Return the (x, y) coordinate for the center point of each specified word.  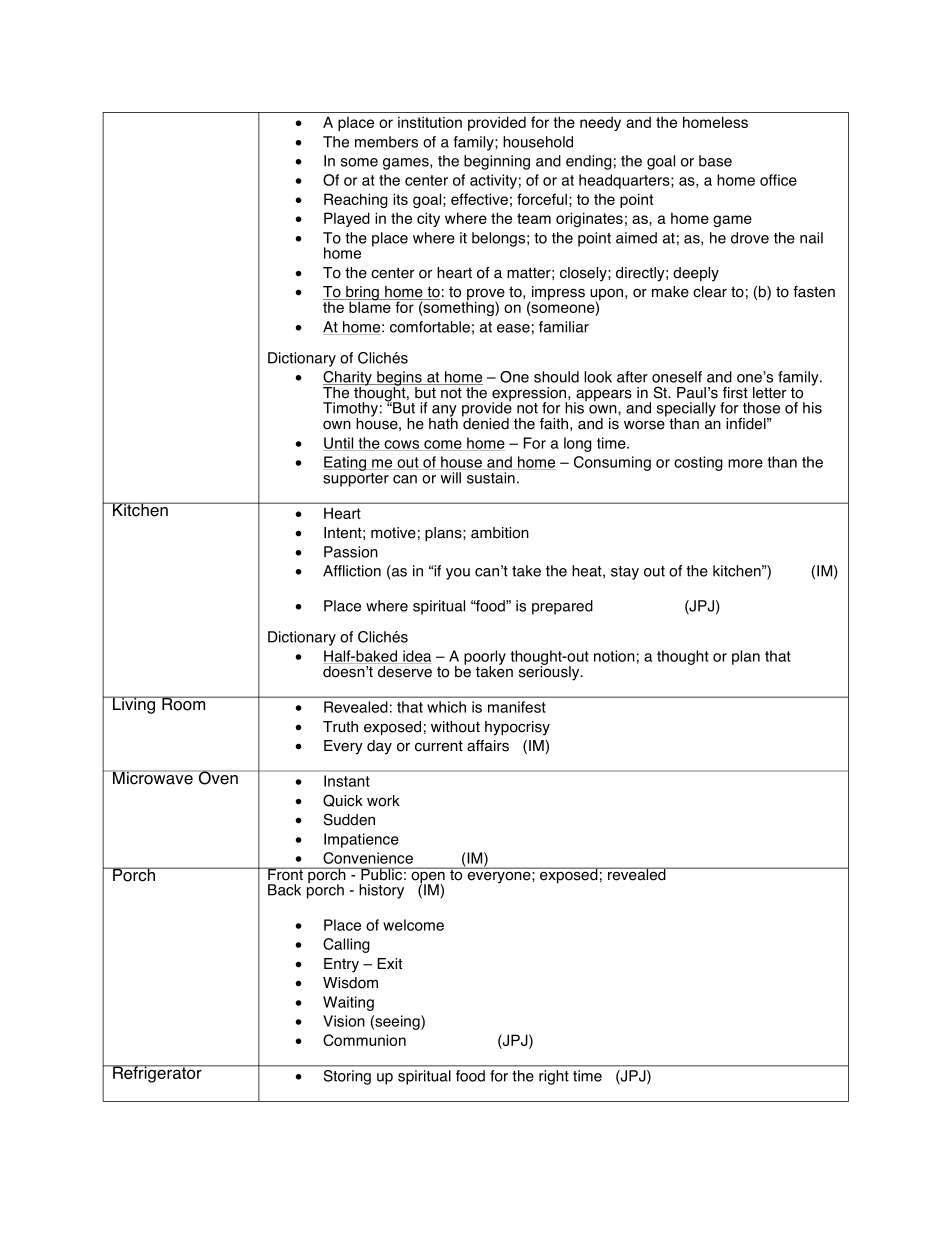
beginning (497, 162)
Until (339, 444)
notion (614, 656)
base (715, 161)
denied (485, 423)
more (745, 463)
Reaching (356, 200)
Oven (218, 777)
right (554, 1077)
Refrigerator (157, 1074)
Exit (389, 963)
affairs (488, 746)
